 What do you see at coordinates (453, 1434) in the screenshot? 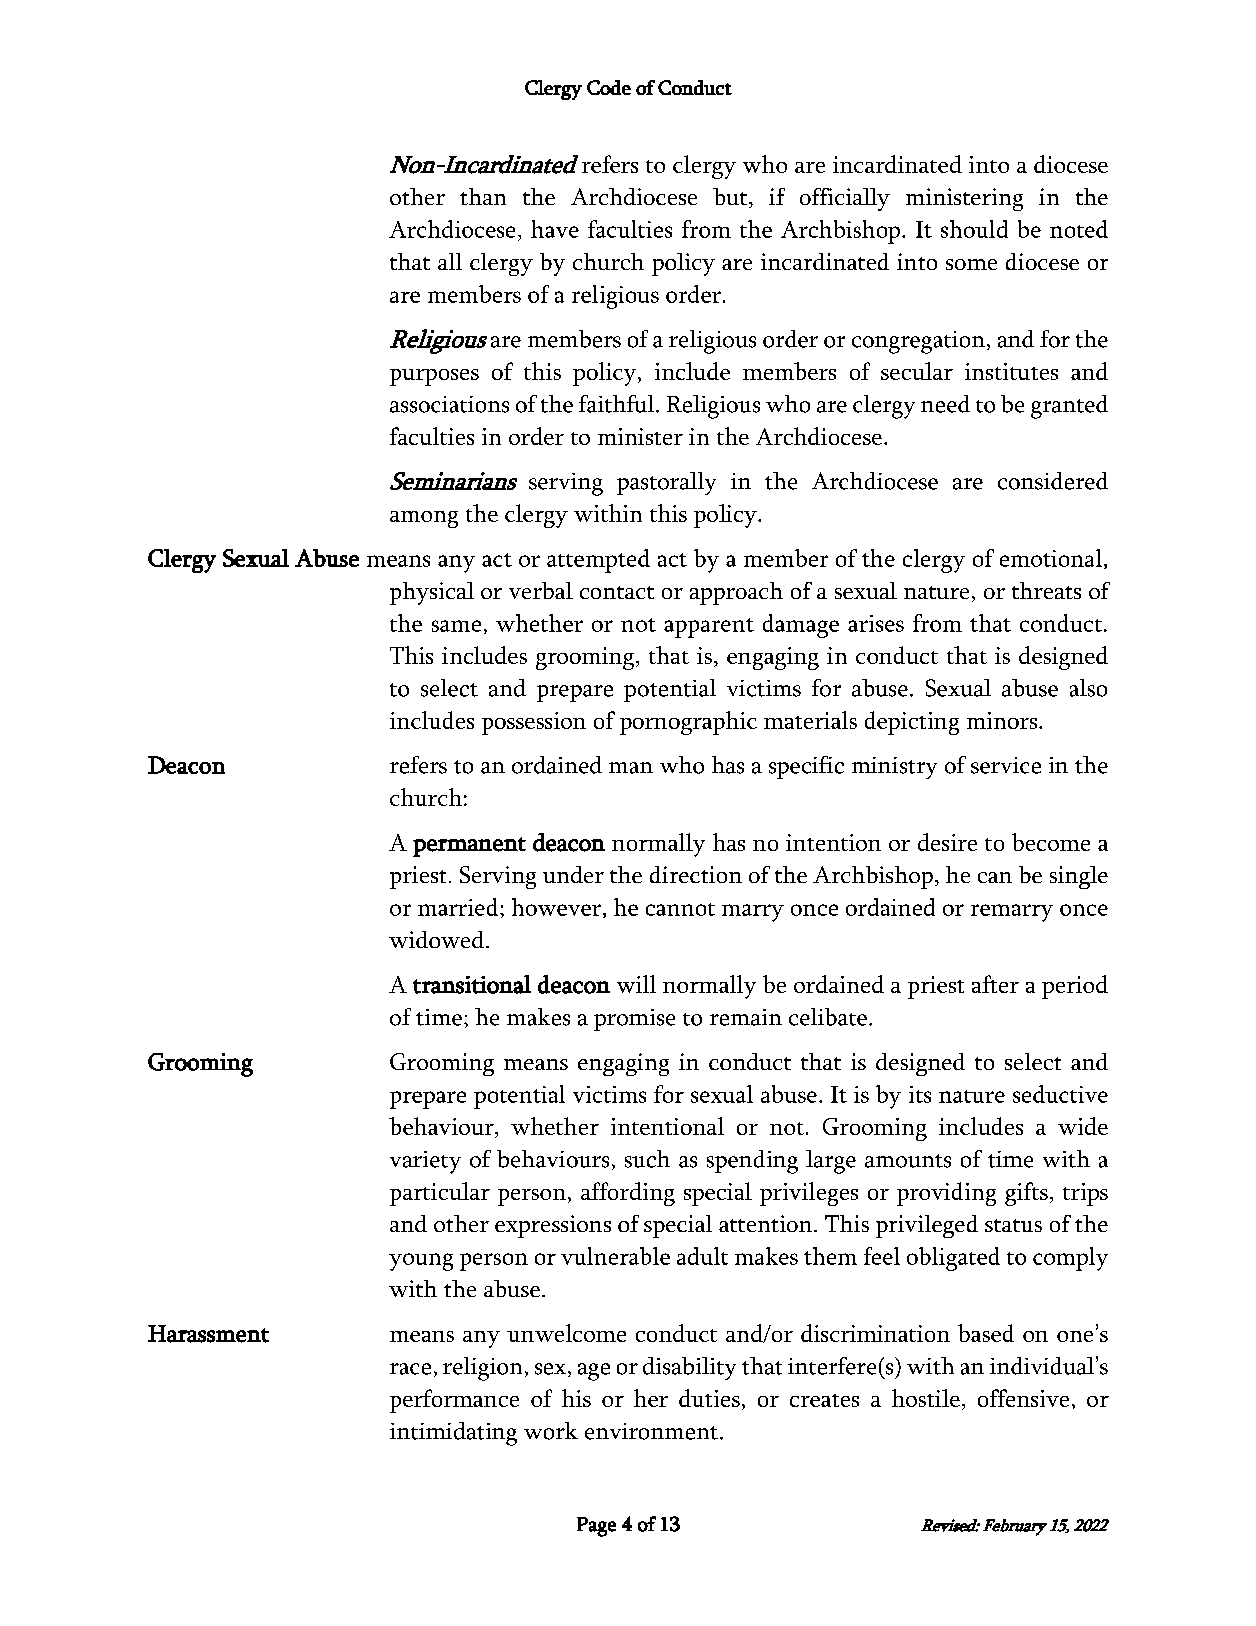
I see `intimidating` at bounding box center [453, 1434].
